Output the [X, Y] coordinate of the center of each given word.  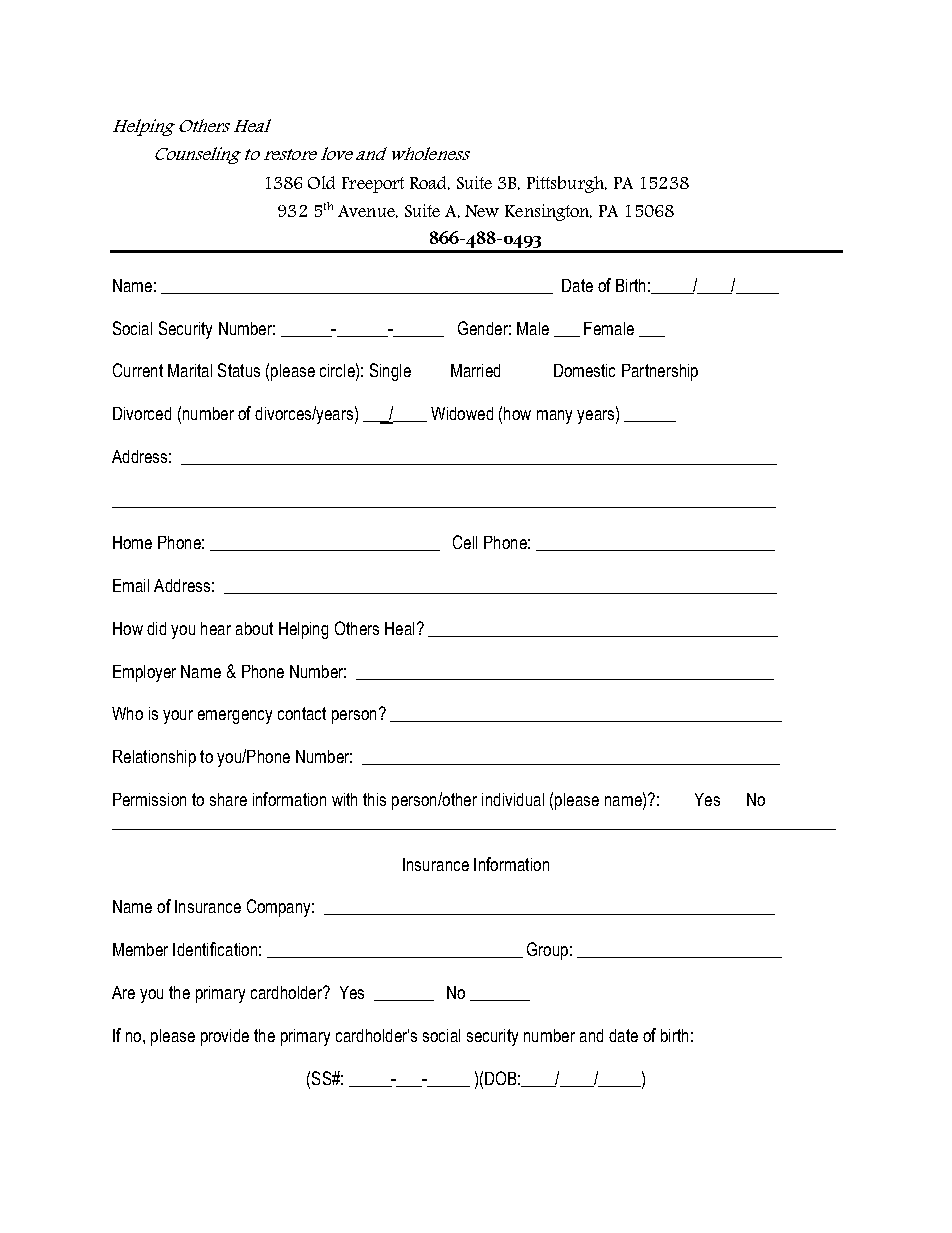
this [374, 799]
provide [225, 1037]
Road [430, 183]
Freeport [373, 185]
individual [513, 799]
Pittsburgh [567, 184]
